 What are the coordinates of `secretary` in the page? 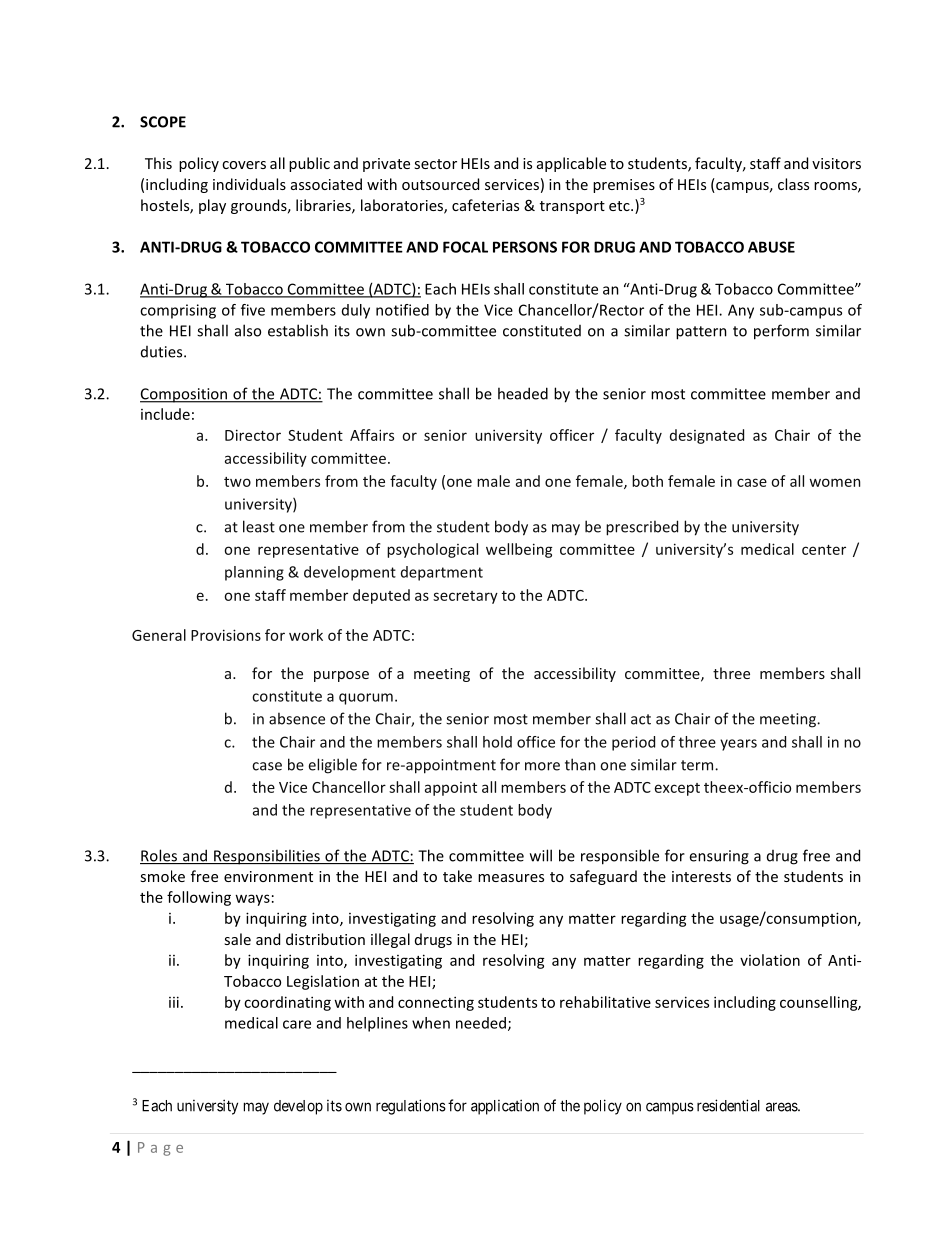 It's located at (465, 597).
